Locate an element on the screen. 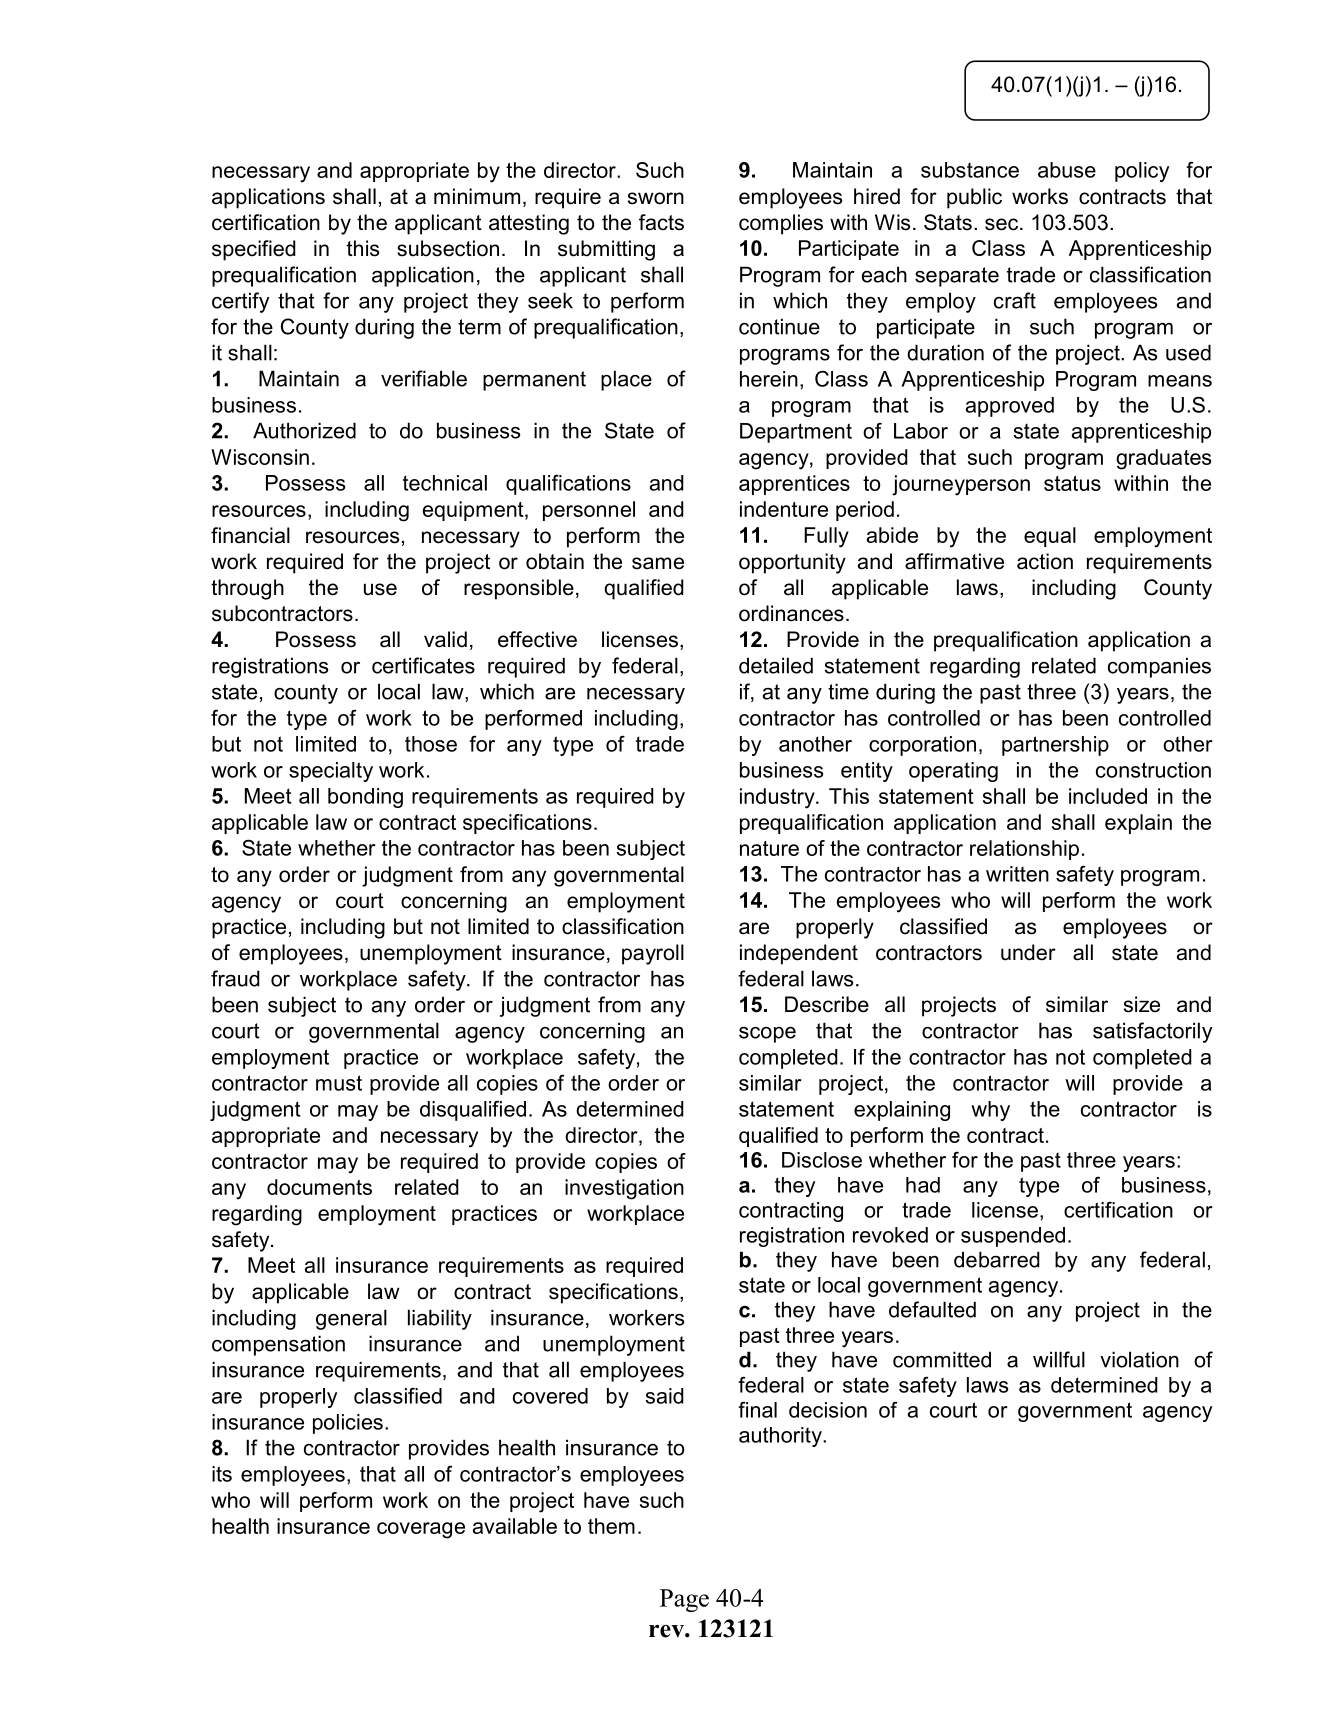 The width and height of the screenshot is (1330, 1721). facts is located at coordinates (661, 222).
